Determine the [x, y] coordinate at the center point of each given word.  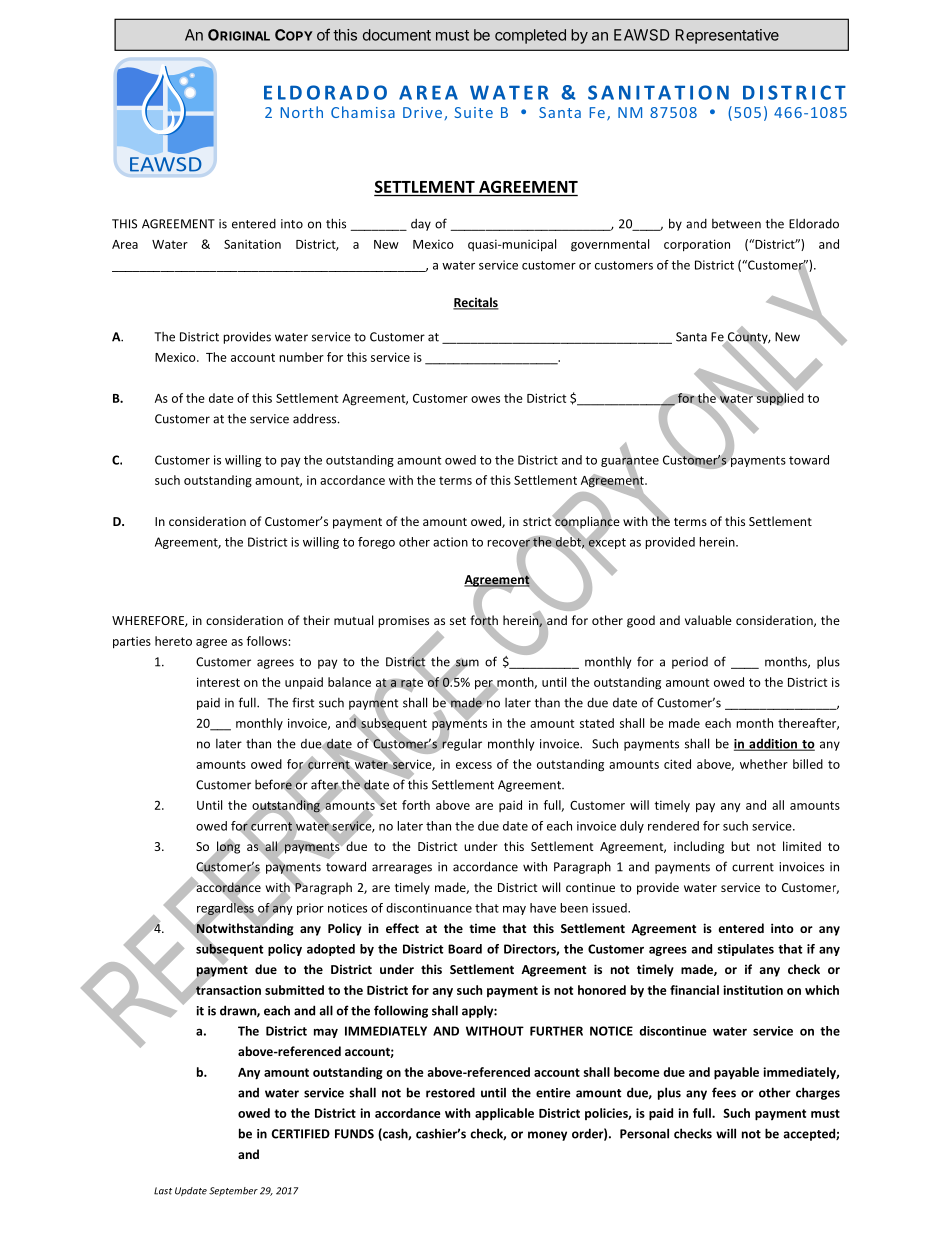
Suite [473, 112]
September [233, 1191]
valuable [708, 620]
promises [403, 622]
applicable [504, 1114]
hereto [173, 641]
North [302, 112]
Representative [727, 36]
